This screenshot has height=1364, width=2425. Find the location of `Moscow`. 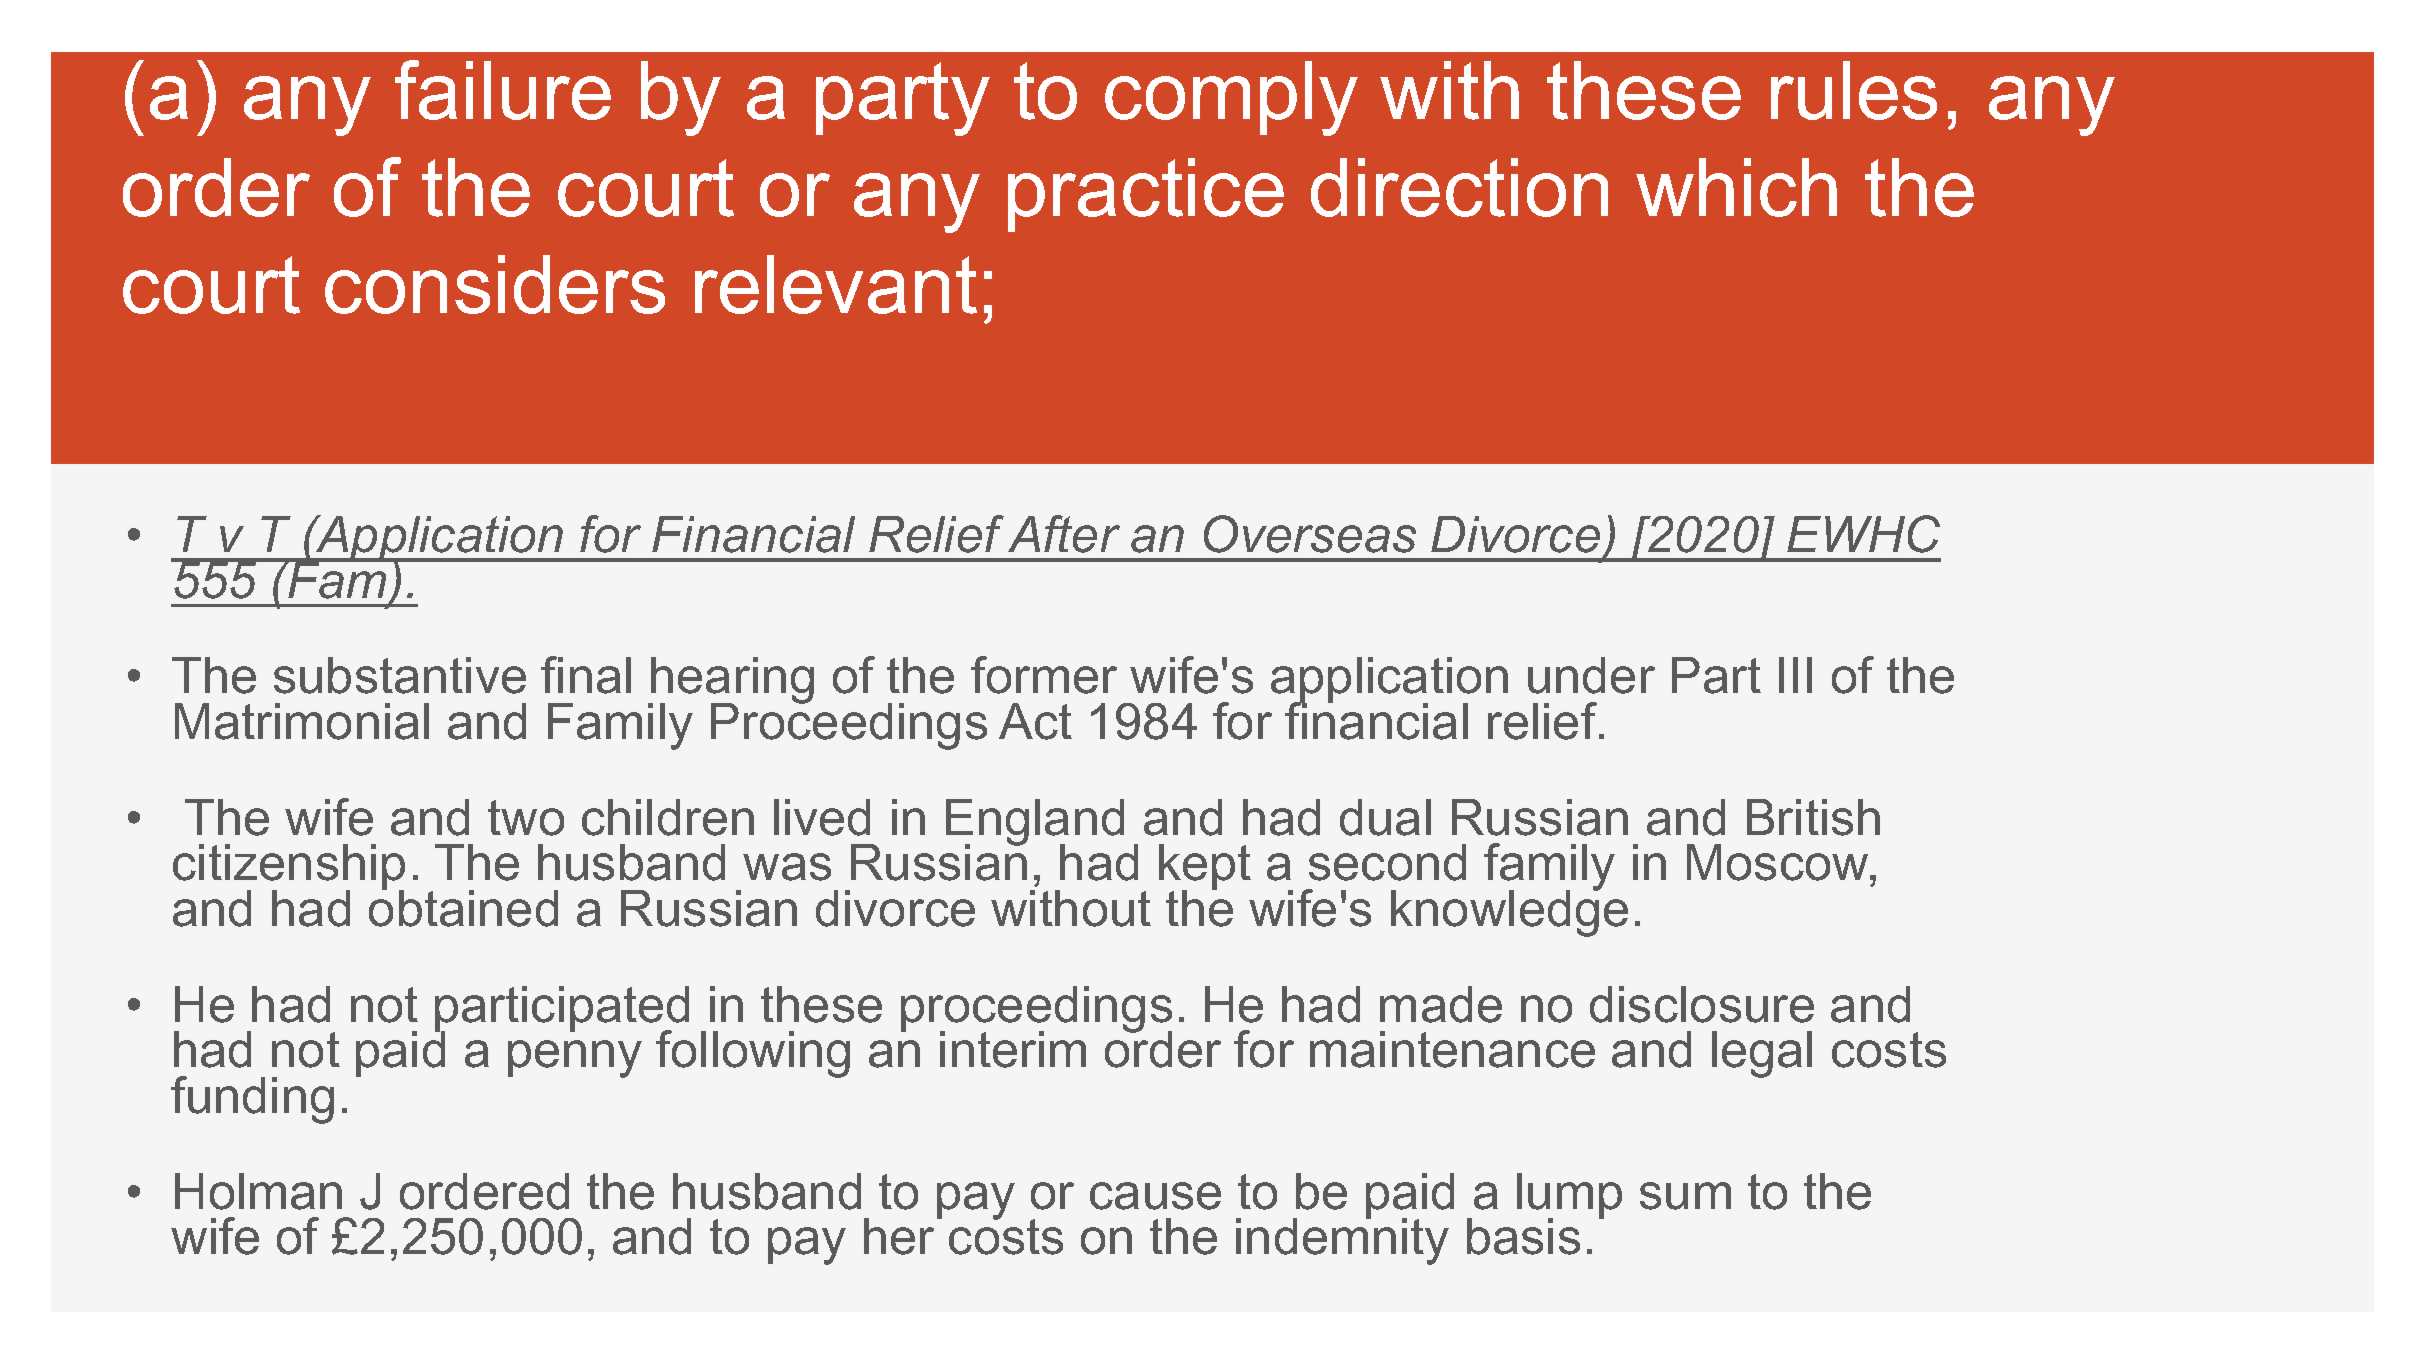

Moscow is located at coordinates (1779, 862).
